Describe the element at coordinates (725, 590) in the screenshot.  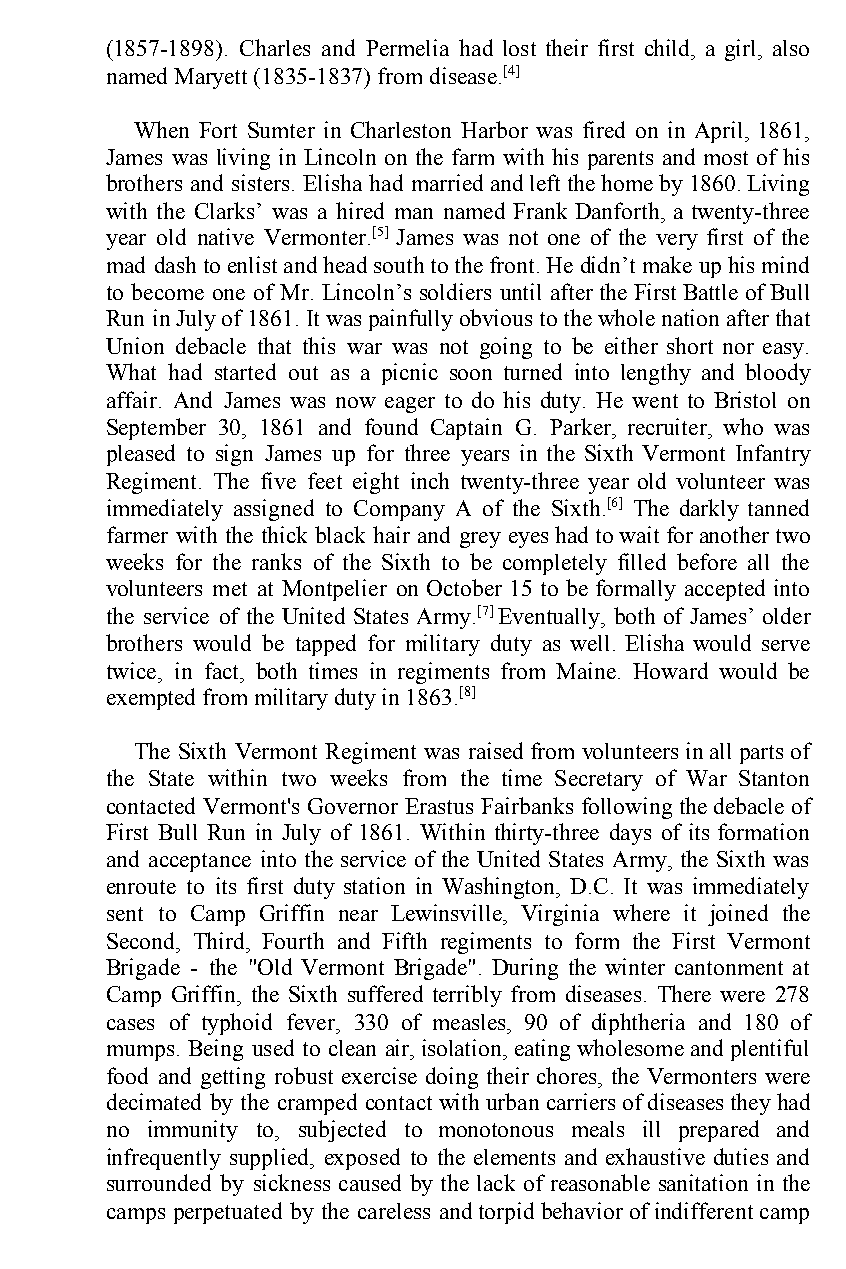
I see `accepted` at that location.
